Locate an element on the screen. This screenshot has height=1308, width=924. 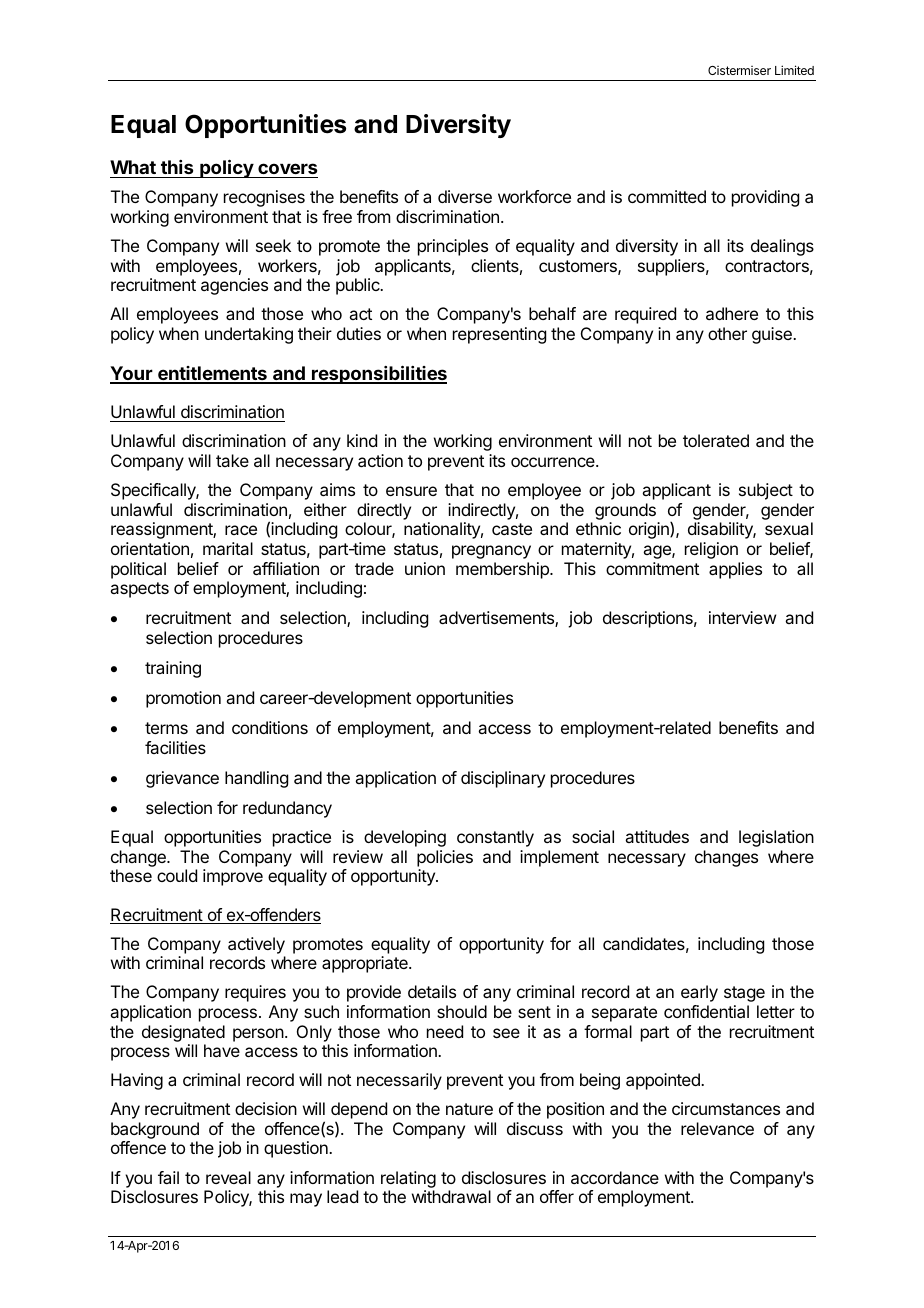
attitudes is located at coordinates (657, 836).
